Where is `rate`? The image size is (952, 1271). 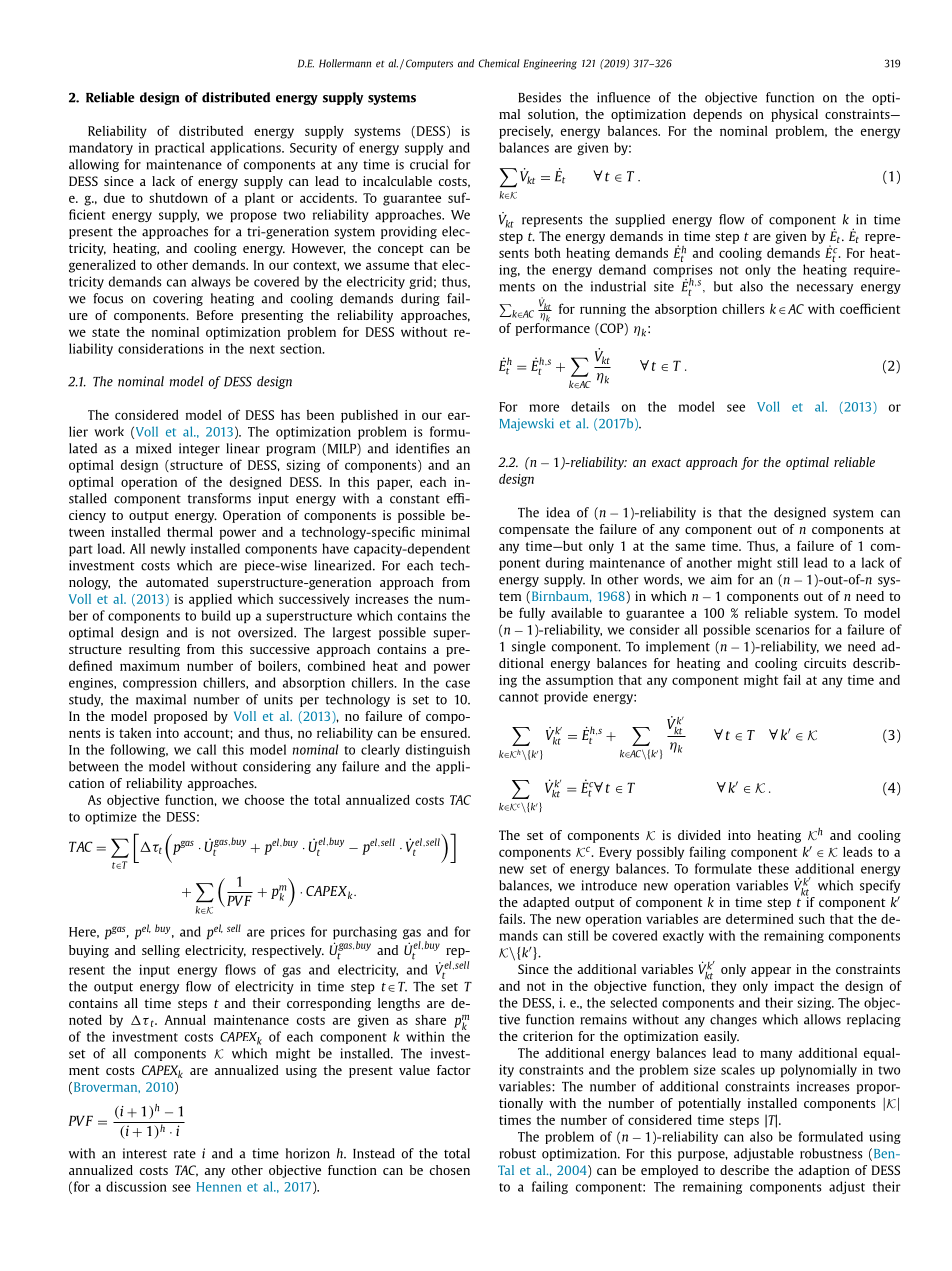 rate is located at coordinates (185, 1154).
